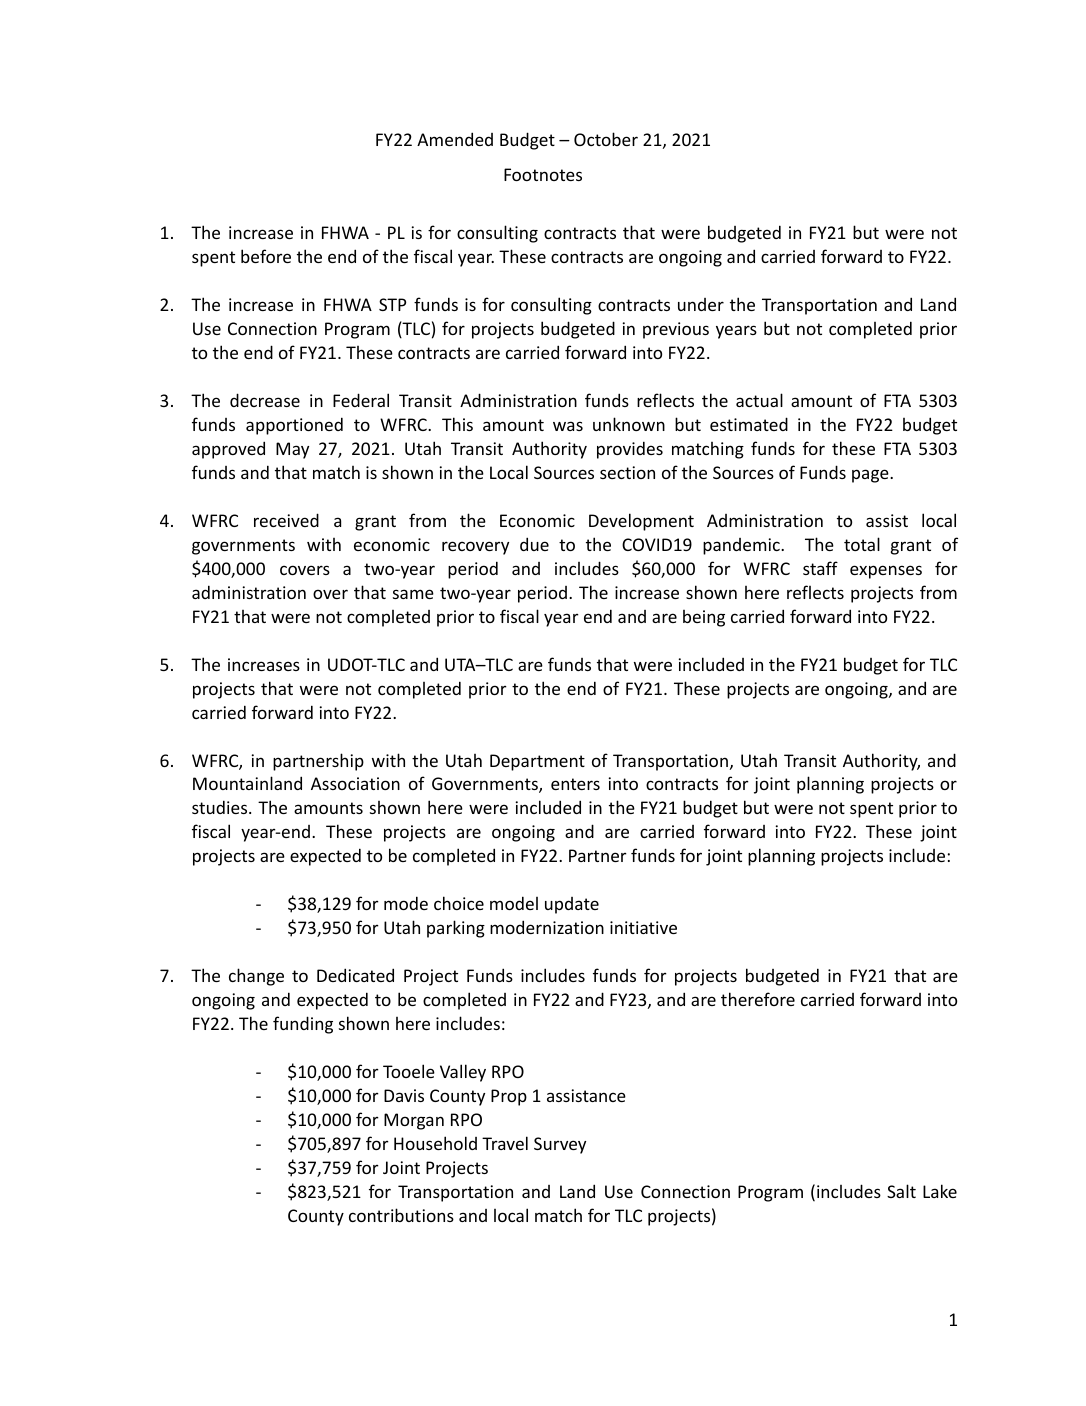  What do you see at coordinates (401, 1215) in the document?
I see `contributions` at bounding box center [401, 1215].
